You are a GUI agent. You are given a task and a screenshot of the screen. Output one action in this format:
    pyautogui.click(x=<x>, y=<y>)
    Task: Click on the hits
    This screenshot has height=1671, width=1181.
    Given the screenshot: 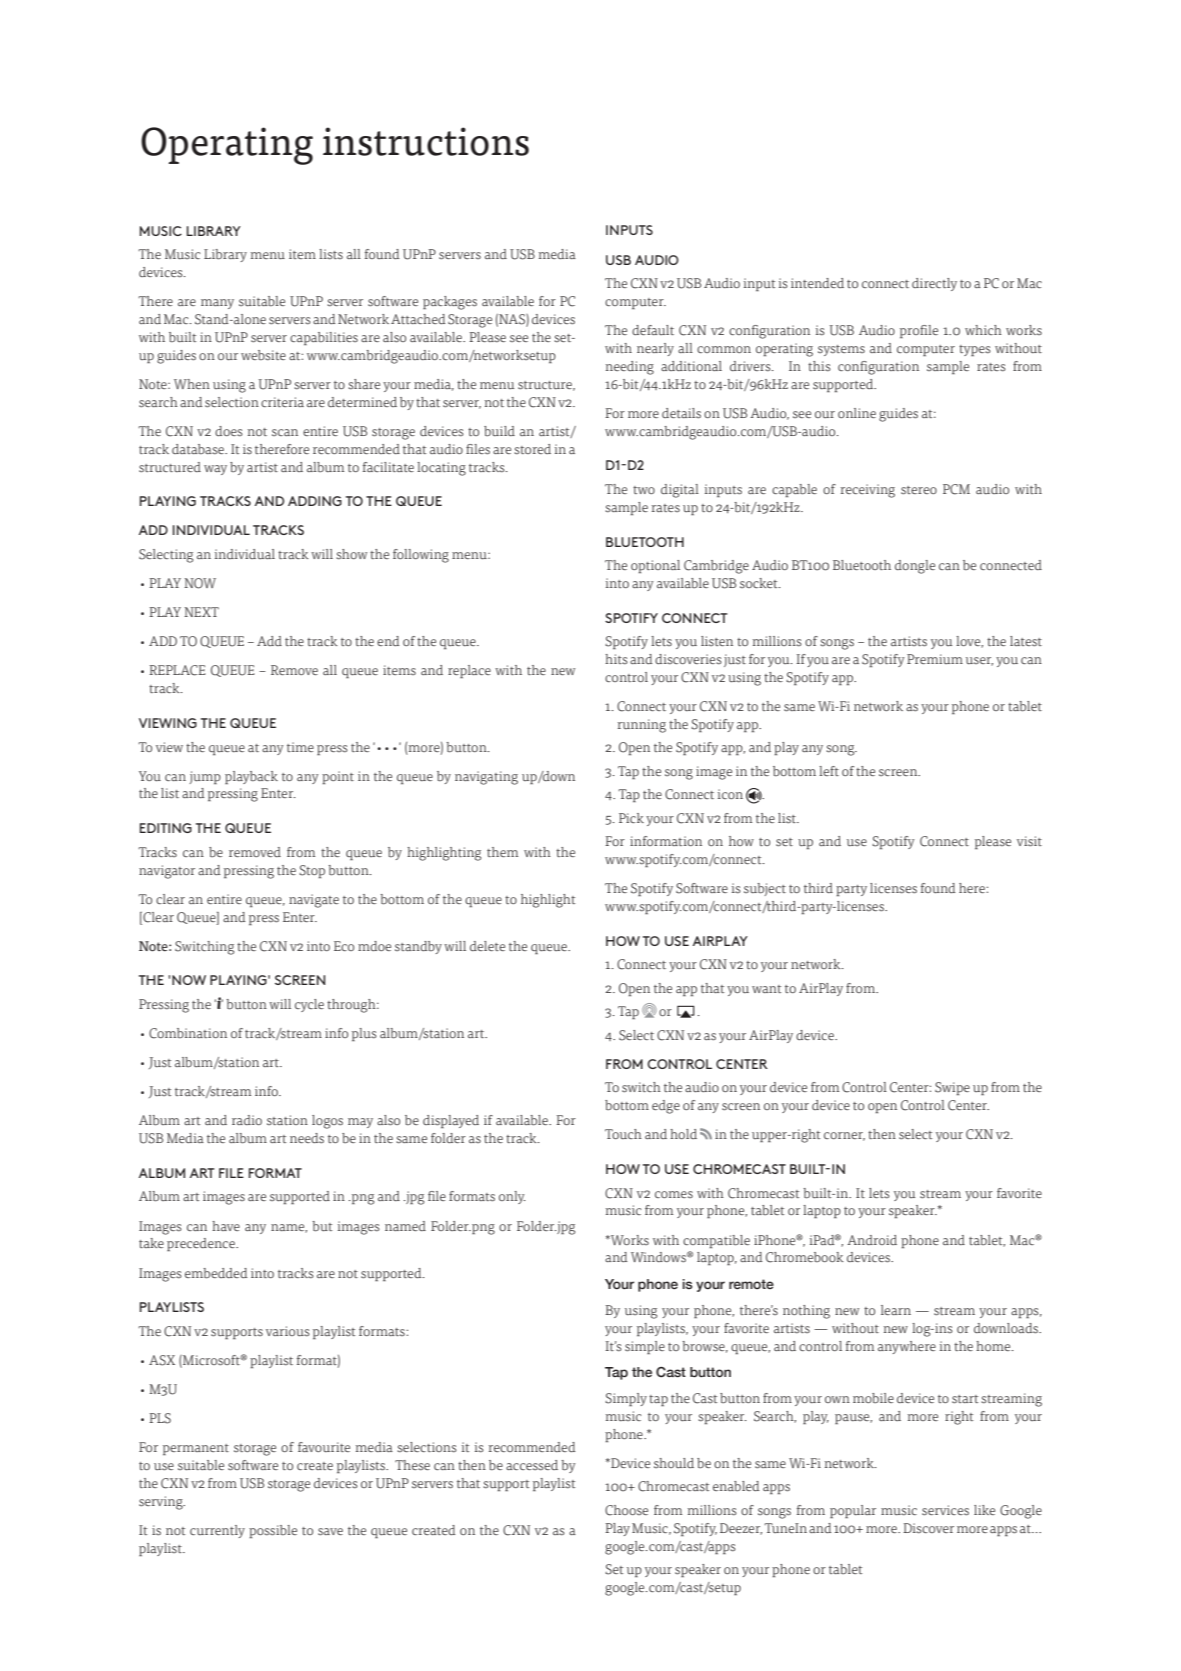 What is the action you would take?
    pyautogui.click(x=616, y=659)
